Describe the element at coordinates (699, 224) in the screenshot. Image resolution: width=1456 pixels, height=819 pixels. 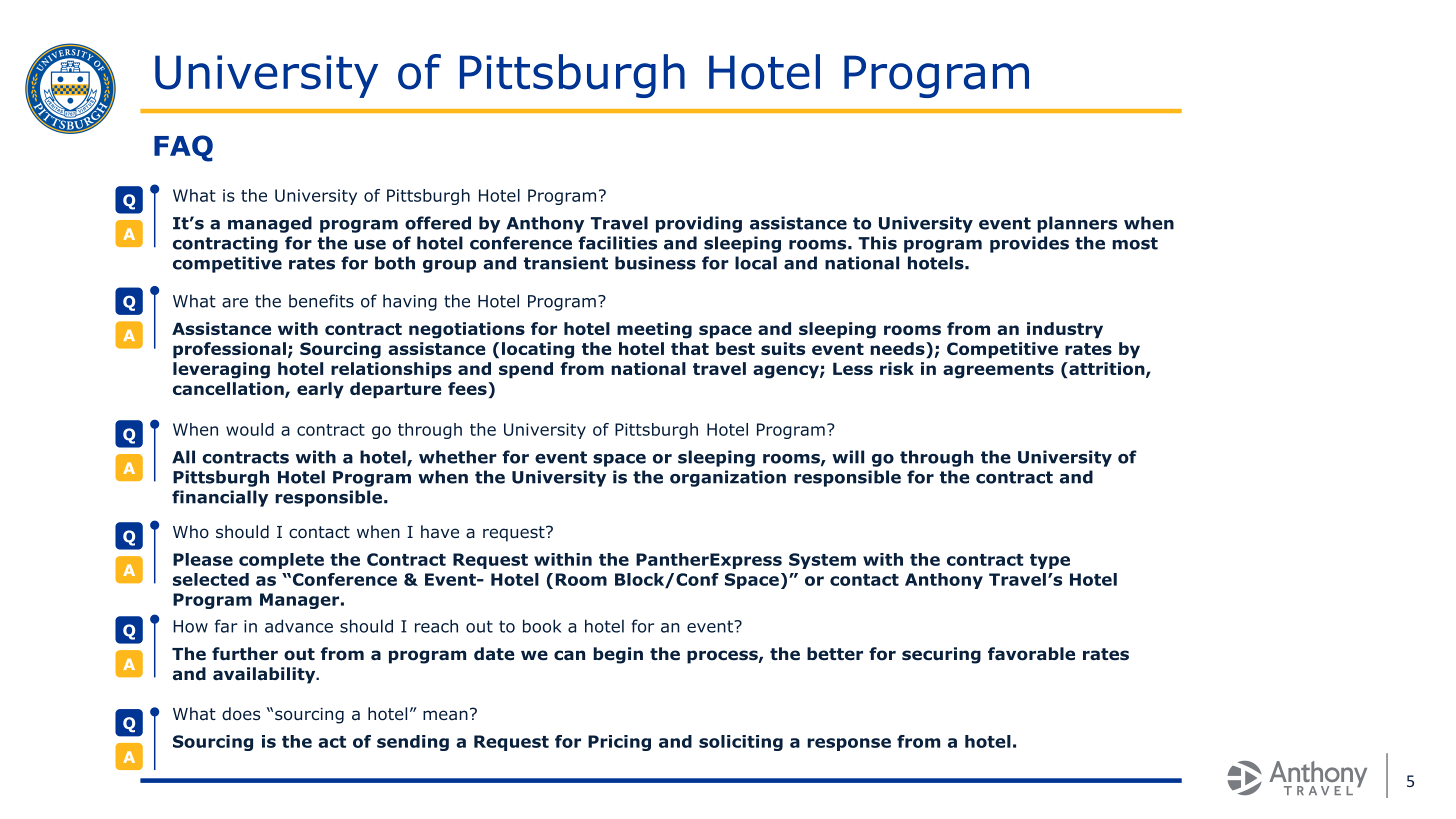
I see `providing` at that location.
